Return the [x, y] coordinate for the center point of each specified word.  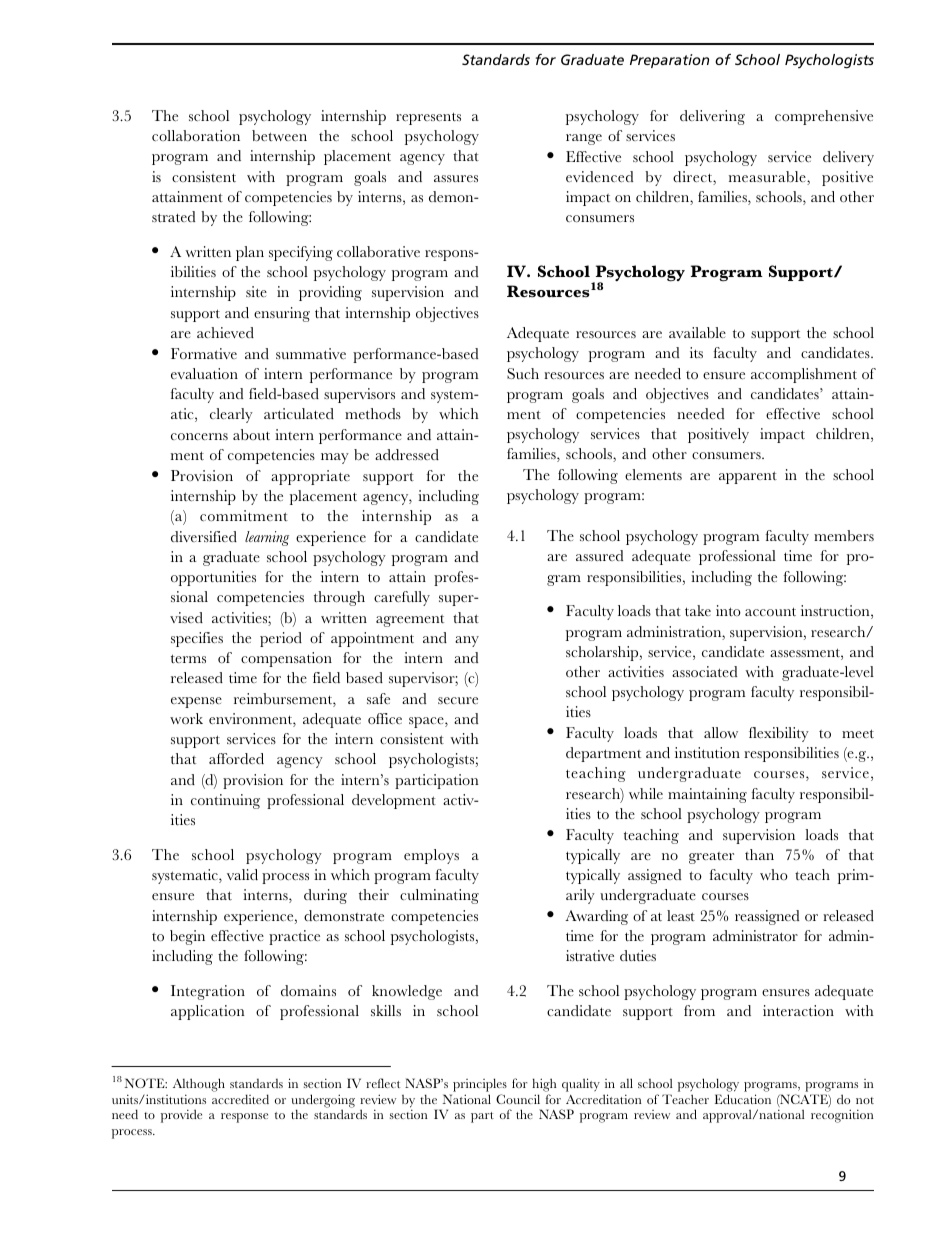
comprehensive [824, 117]
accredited [240, 1099]
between [279, 135]
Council [518, 1099]
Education [743, 1099]
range [584, 139]
